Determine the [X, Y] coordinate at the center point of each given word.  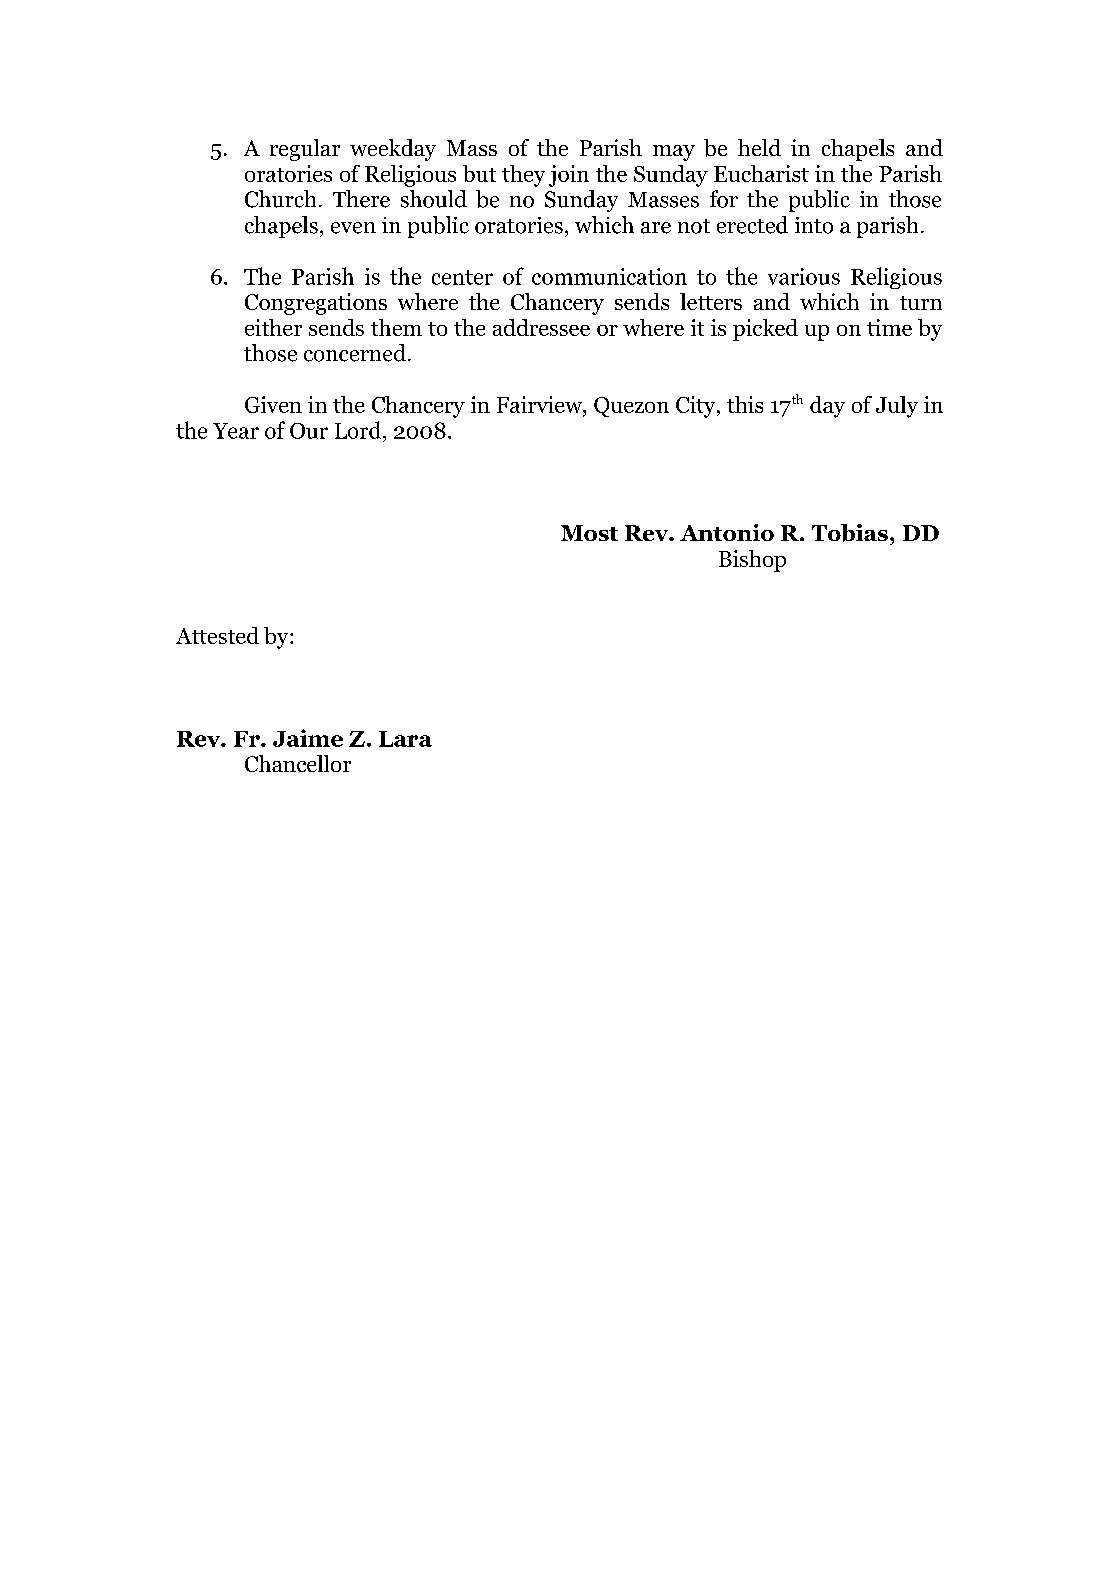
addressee [541, 327]
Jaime [308, 738]
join [569, 176]
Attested [217, 635]
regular [305, 150]
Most [589, 533]
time [889, 327]
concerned [355, 353]
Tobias [850, 533]
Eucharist [761, 173]
